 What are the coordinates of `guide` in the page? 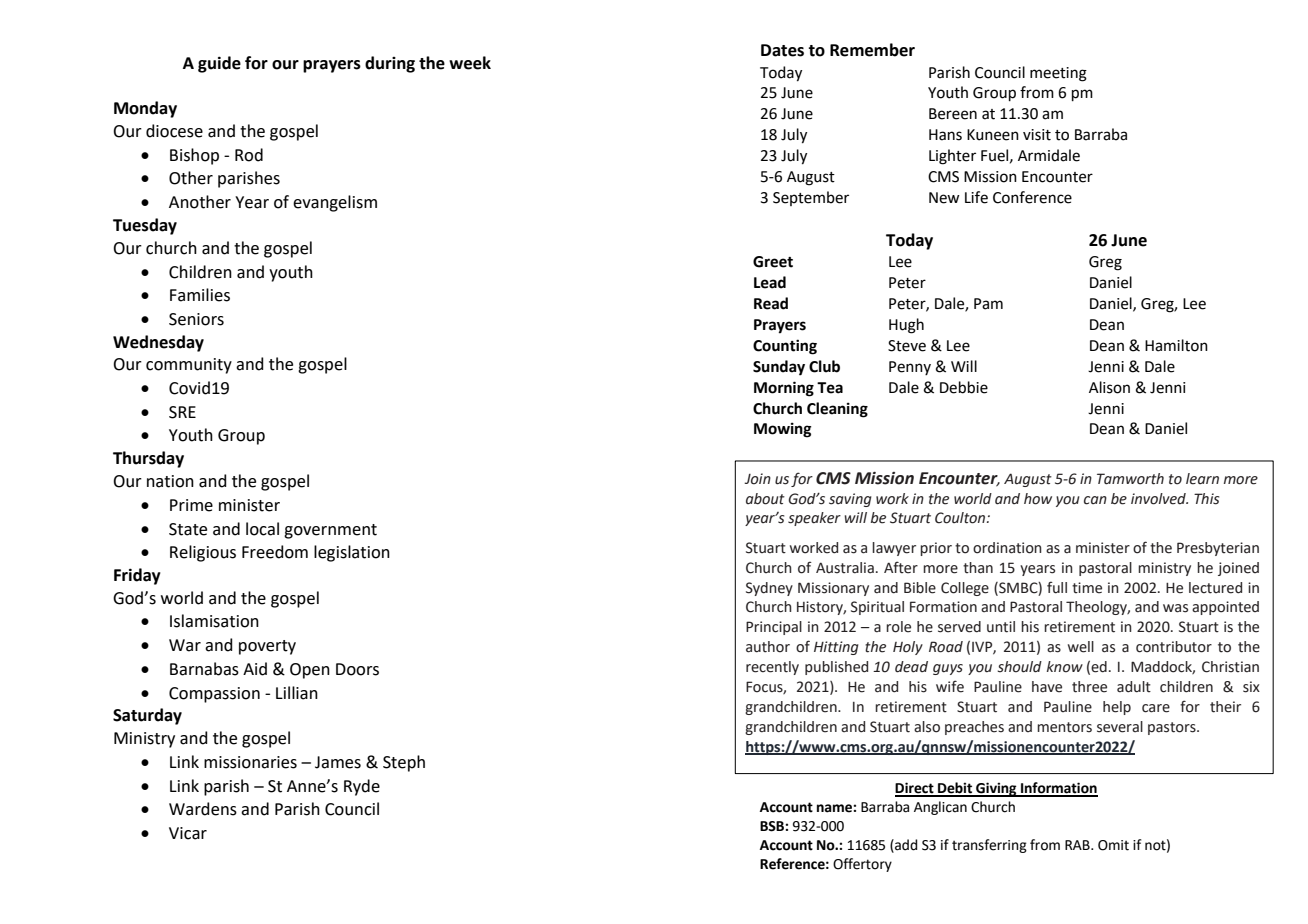 It's located at (219, 64).
